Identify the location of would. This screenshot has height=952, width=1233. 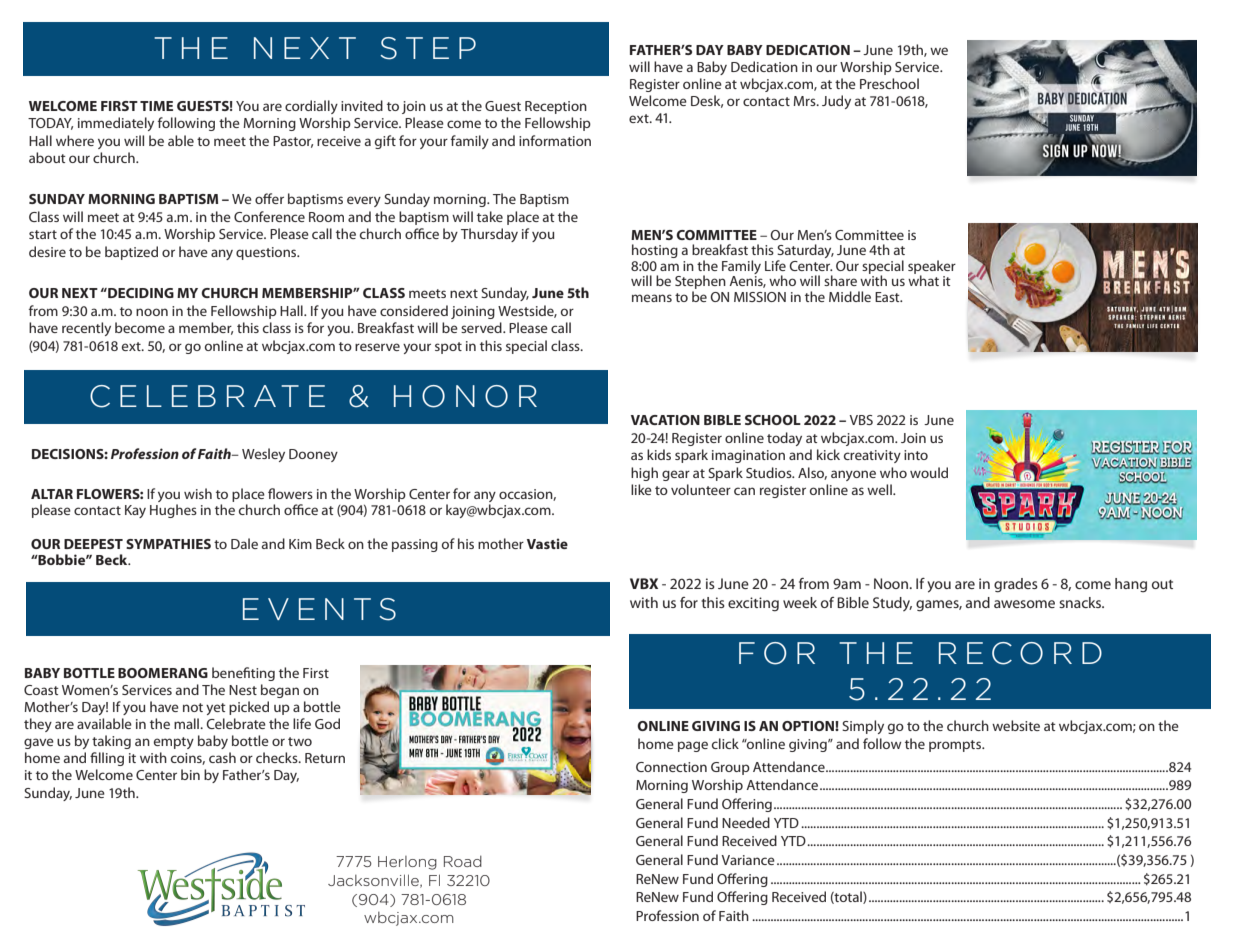
(929, 472).
